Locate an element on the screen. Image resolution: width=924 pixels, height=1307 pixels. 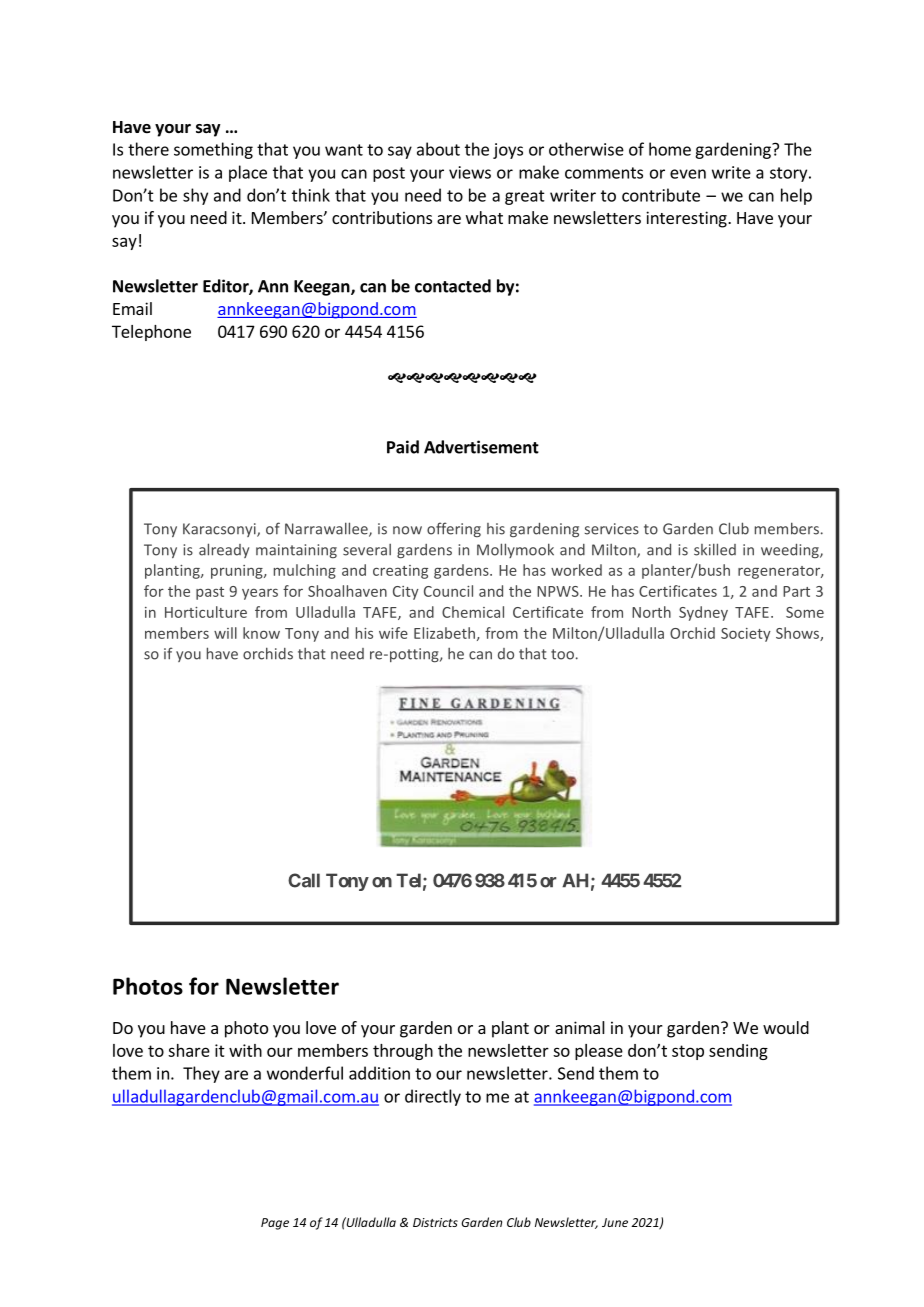
will is located at coordinates (225, 633).
